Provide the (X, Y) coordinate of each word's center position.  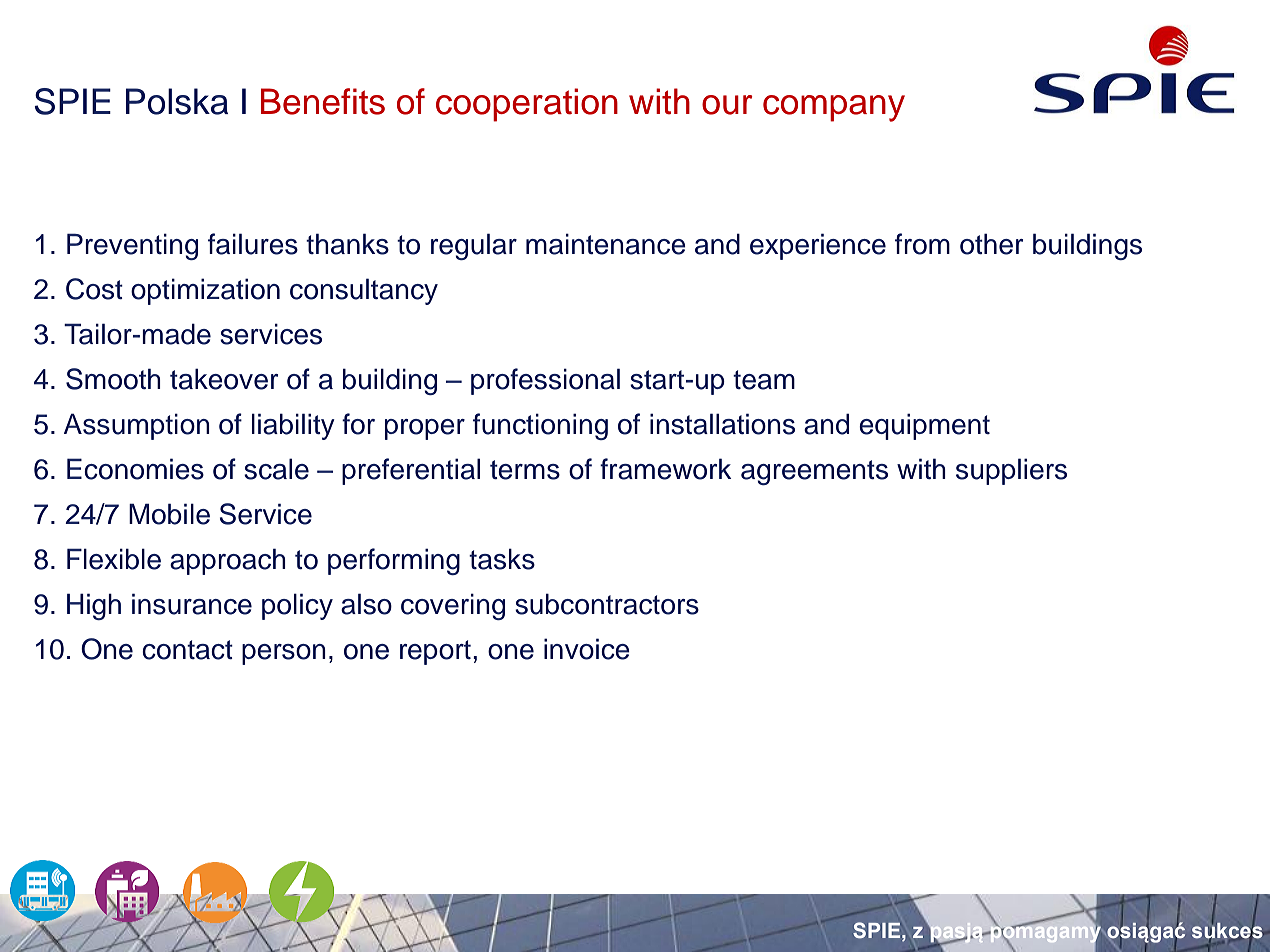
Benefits (323, 101)
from (922, 244)
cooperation (527, 105)
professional (545, 381)
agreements (814, 472)
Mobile (169, 514)
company (834, 108)
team (764, 380)
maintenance (606, 244)
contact (187, 650)
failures (253, 244)
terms (525, 470)
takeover (224, 379)
